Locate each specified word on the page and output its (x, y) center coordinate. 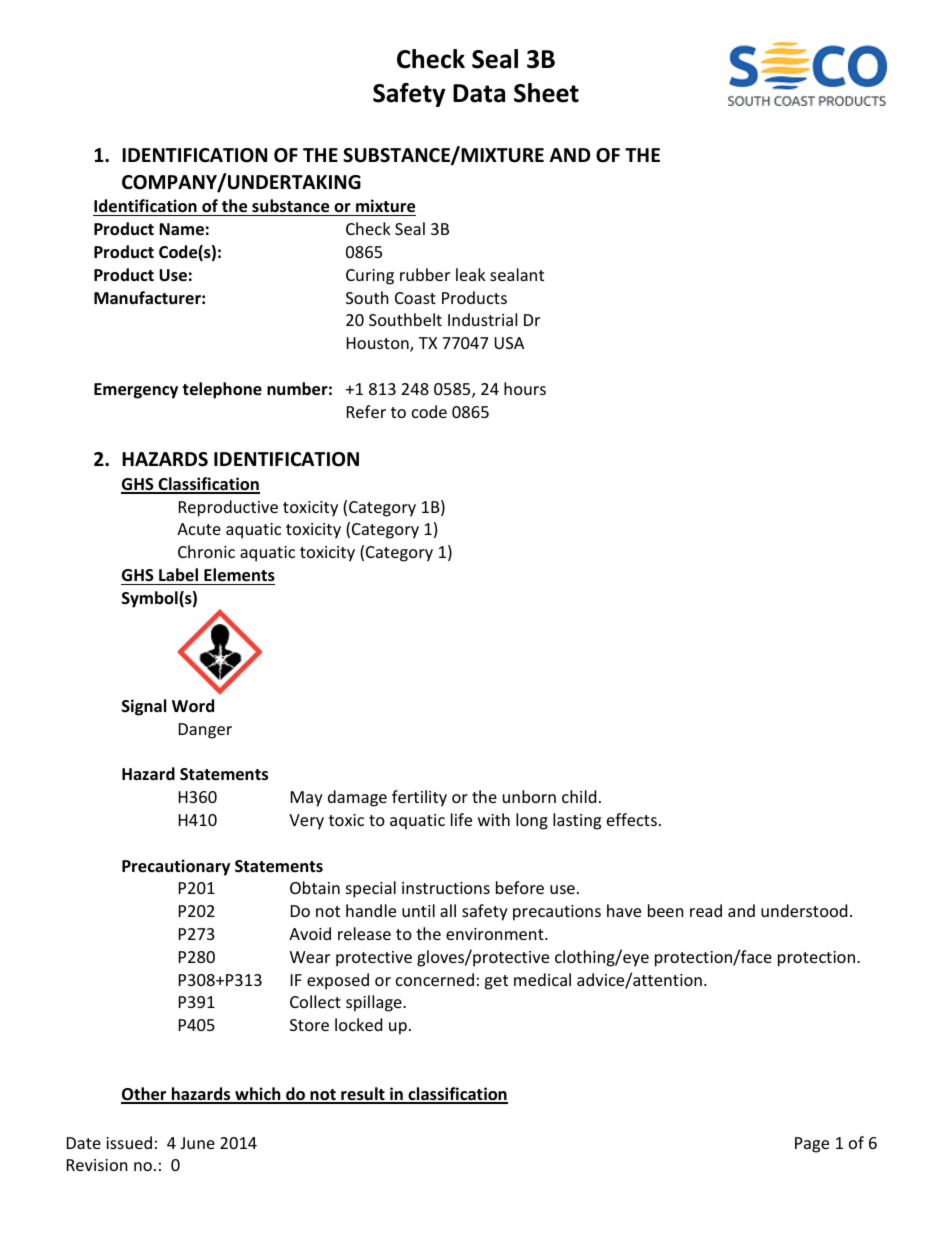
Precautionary (176, 867)
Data (479, 93)
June (197, 1143)
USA (509, 343)
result (363, 1095)
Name (181, 229)
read (706, 910)
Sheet (546, 93)
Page (812, 1145)
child (579, 796)
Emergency (136, 391)
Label (178, 574)
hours (525, 388)
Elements (239, 575)
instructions (446, 888)
